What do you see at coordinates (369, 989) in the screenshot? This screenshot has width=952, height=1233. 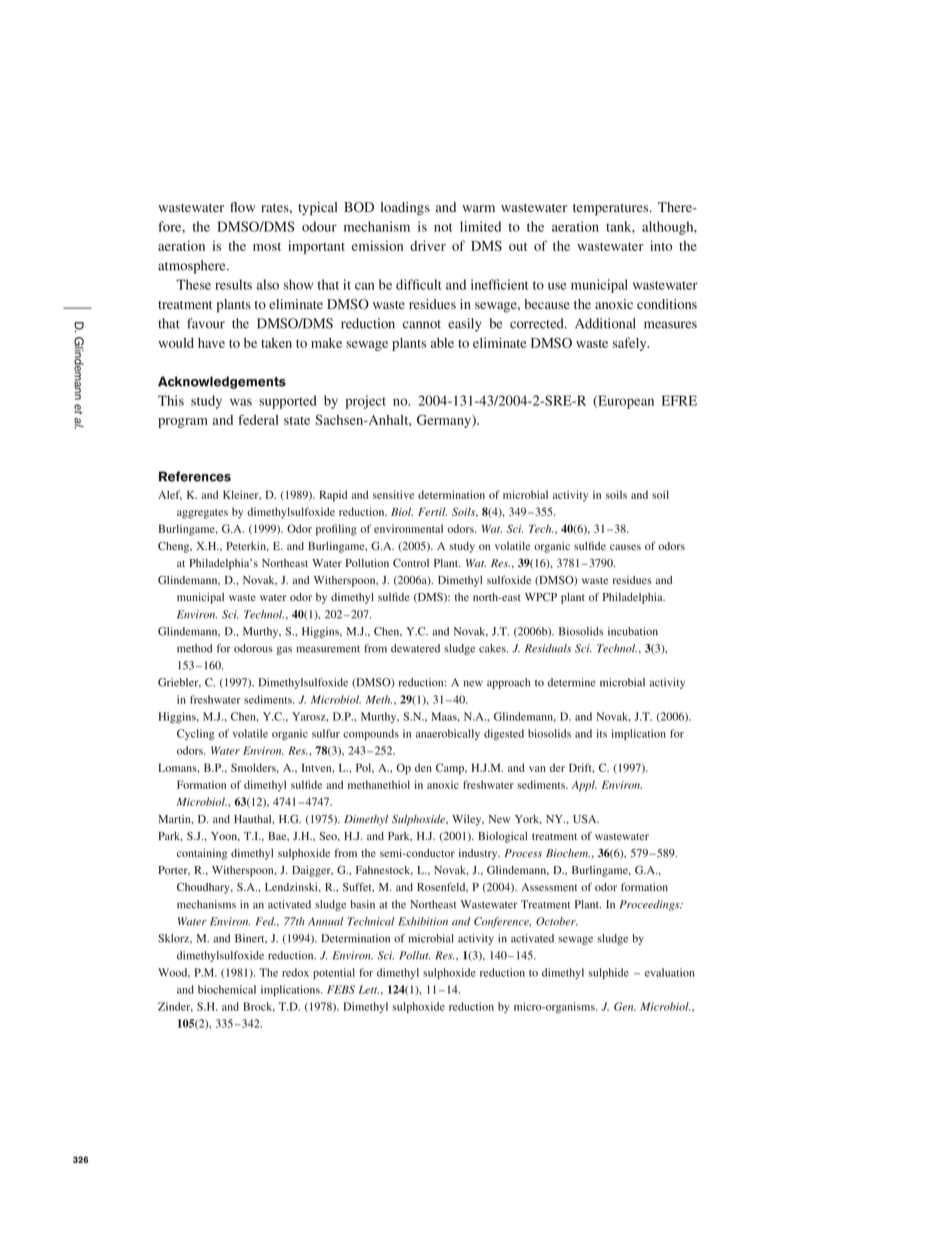 I see `Lett` at bounding box center [369, 989].
